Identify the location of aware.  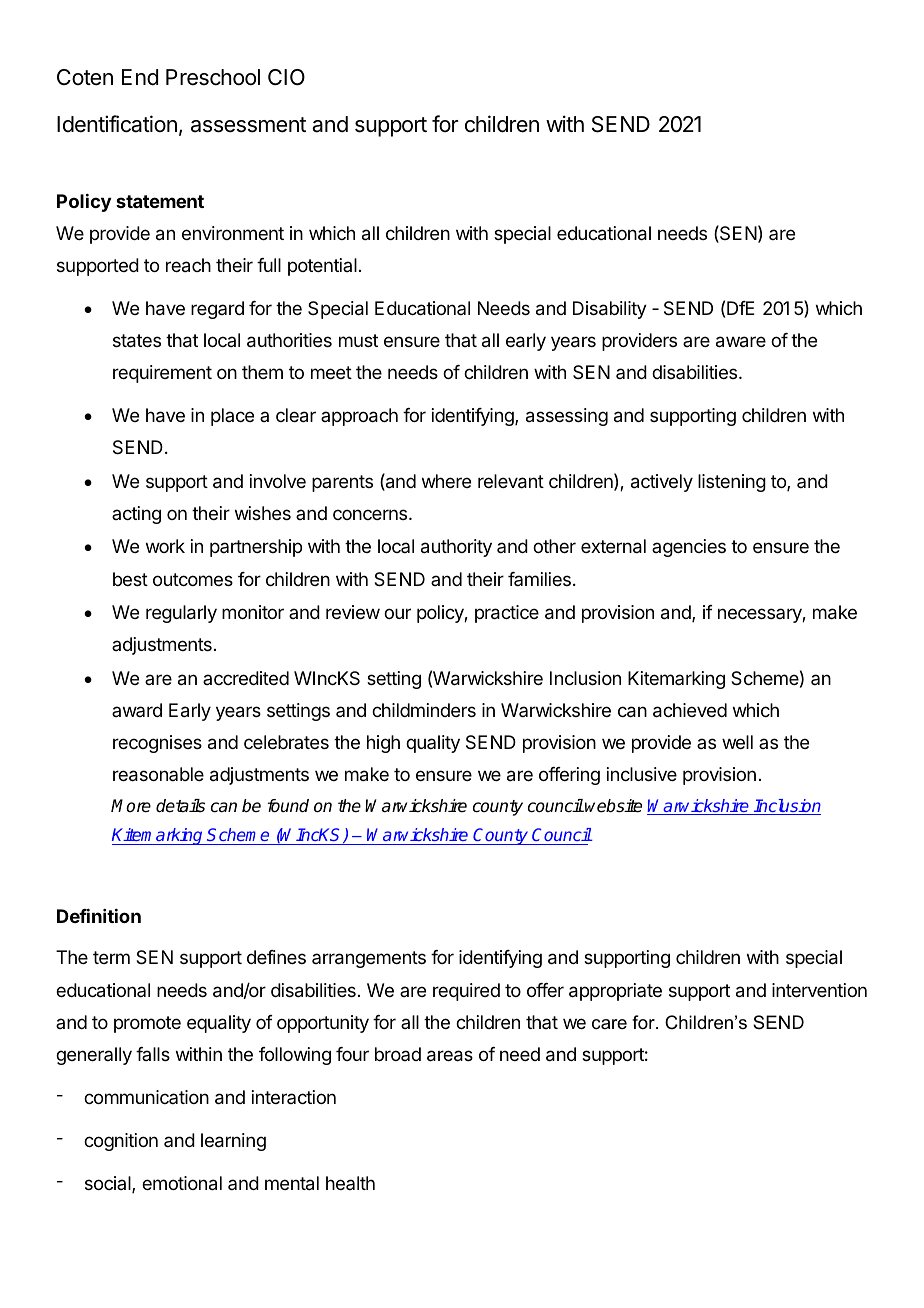
(741, 342).
